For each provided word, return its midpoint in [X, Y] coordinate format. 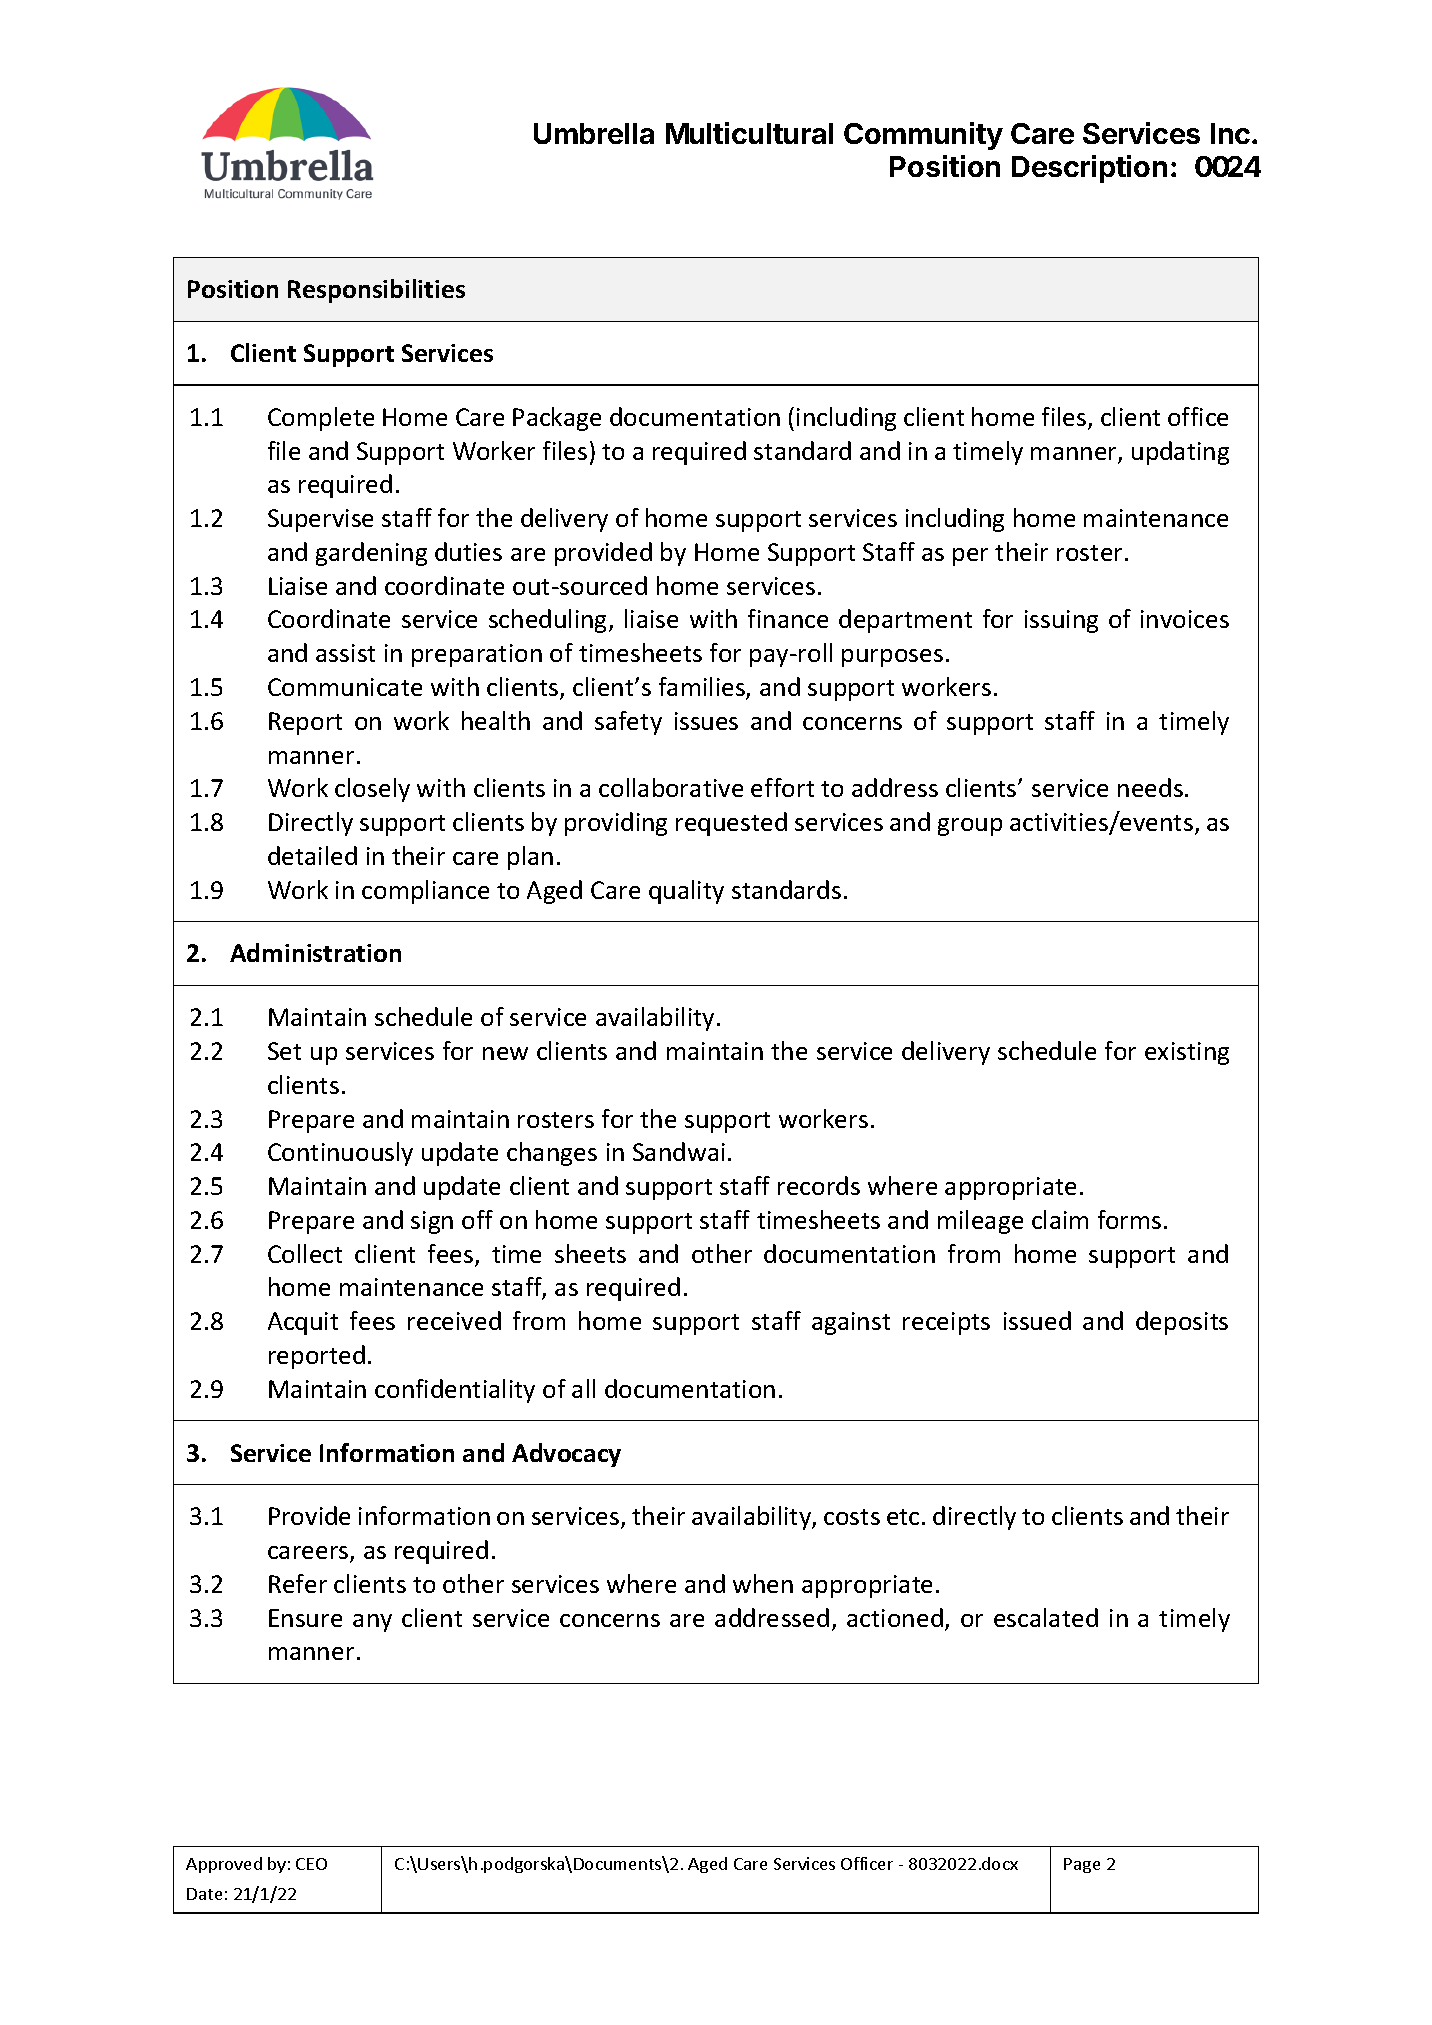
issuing [1061, 621]
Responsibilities [376, 291]
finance [788, 618]
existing [1187, 1053]
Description [1089, 169]
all [583, 1388]
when [763, 1583]
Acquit [303, 1323]
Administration [315, 952]
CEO [311, 1864]
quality [686, 892]
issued [1037, 1320]
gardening [371, 554]
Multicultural [749, 133]
